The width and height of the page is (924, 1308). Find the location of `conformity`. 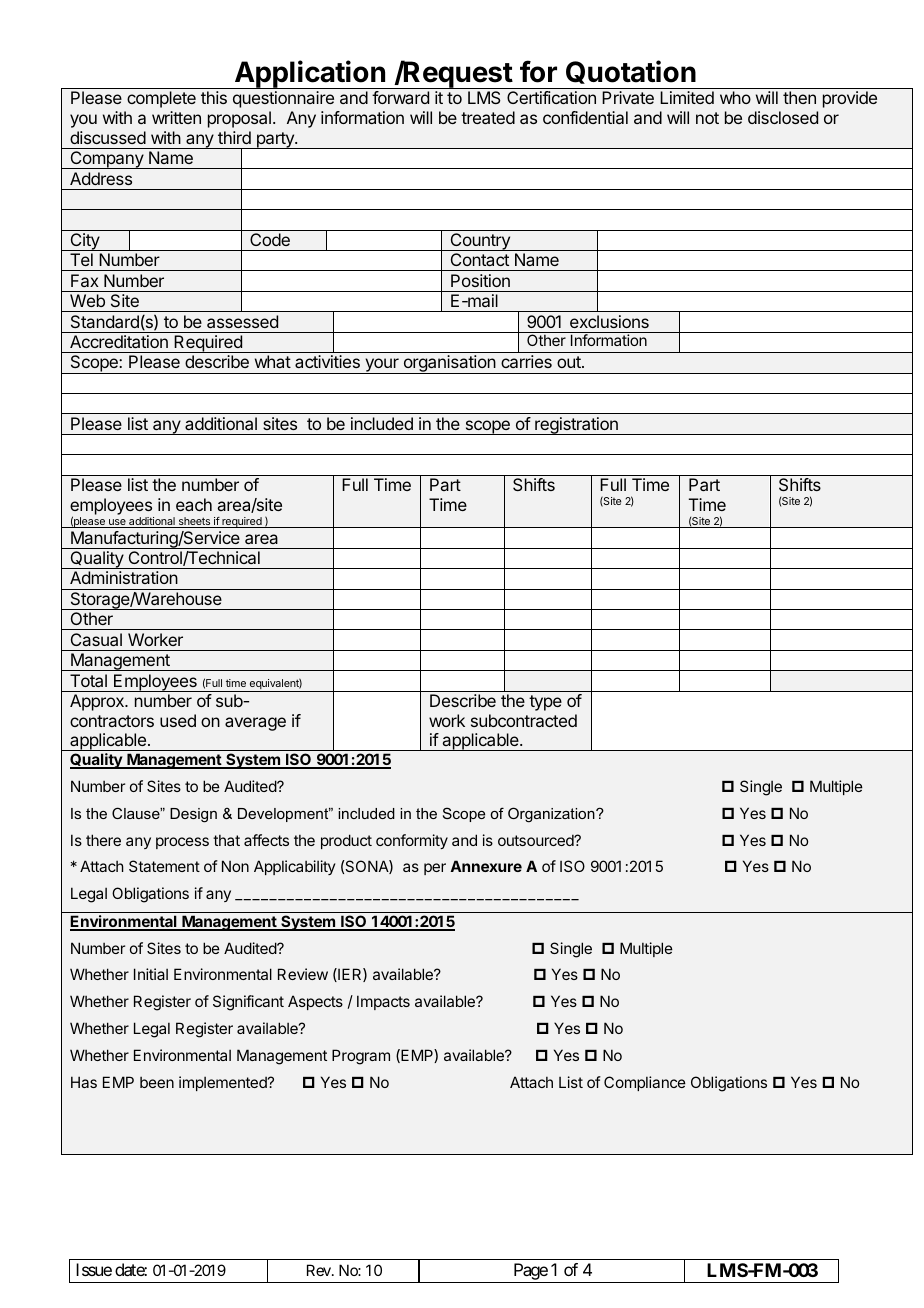

conformity is located at coordinates (412, 841).
